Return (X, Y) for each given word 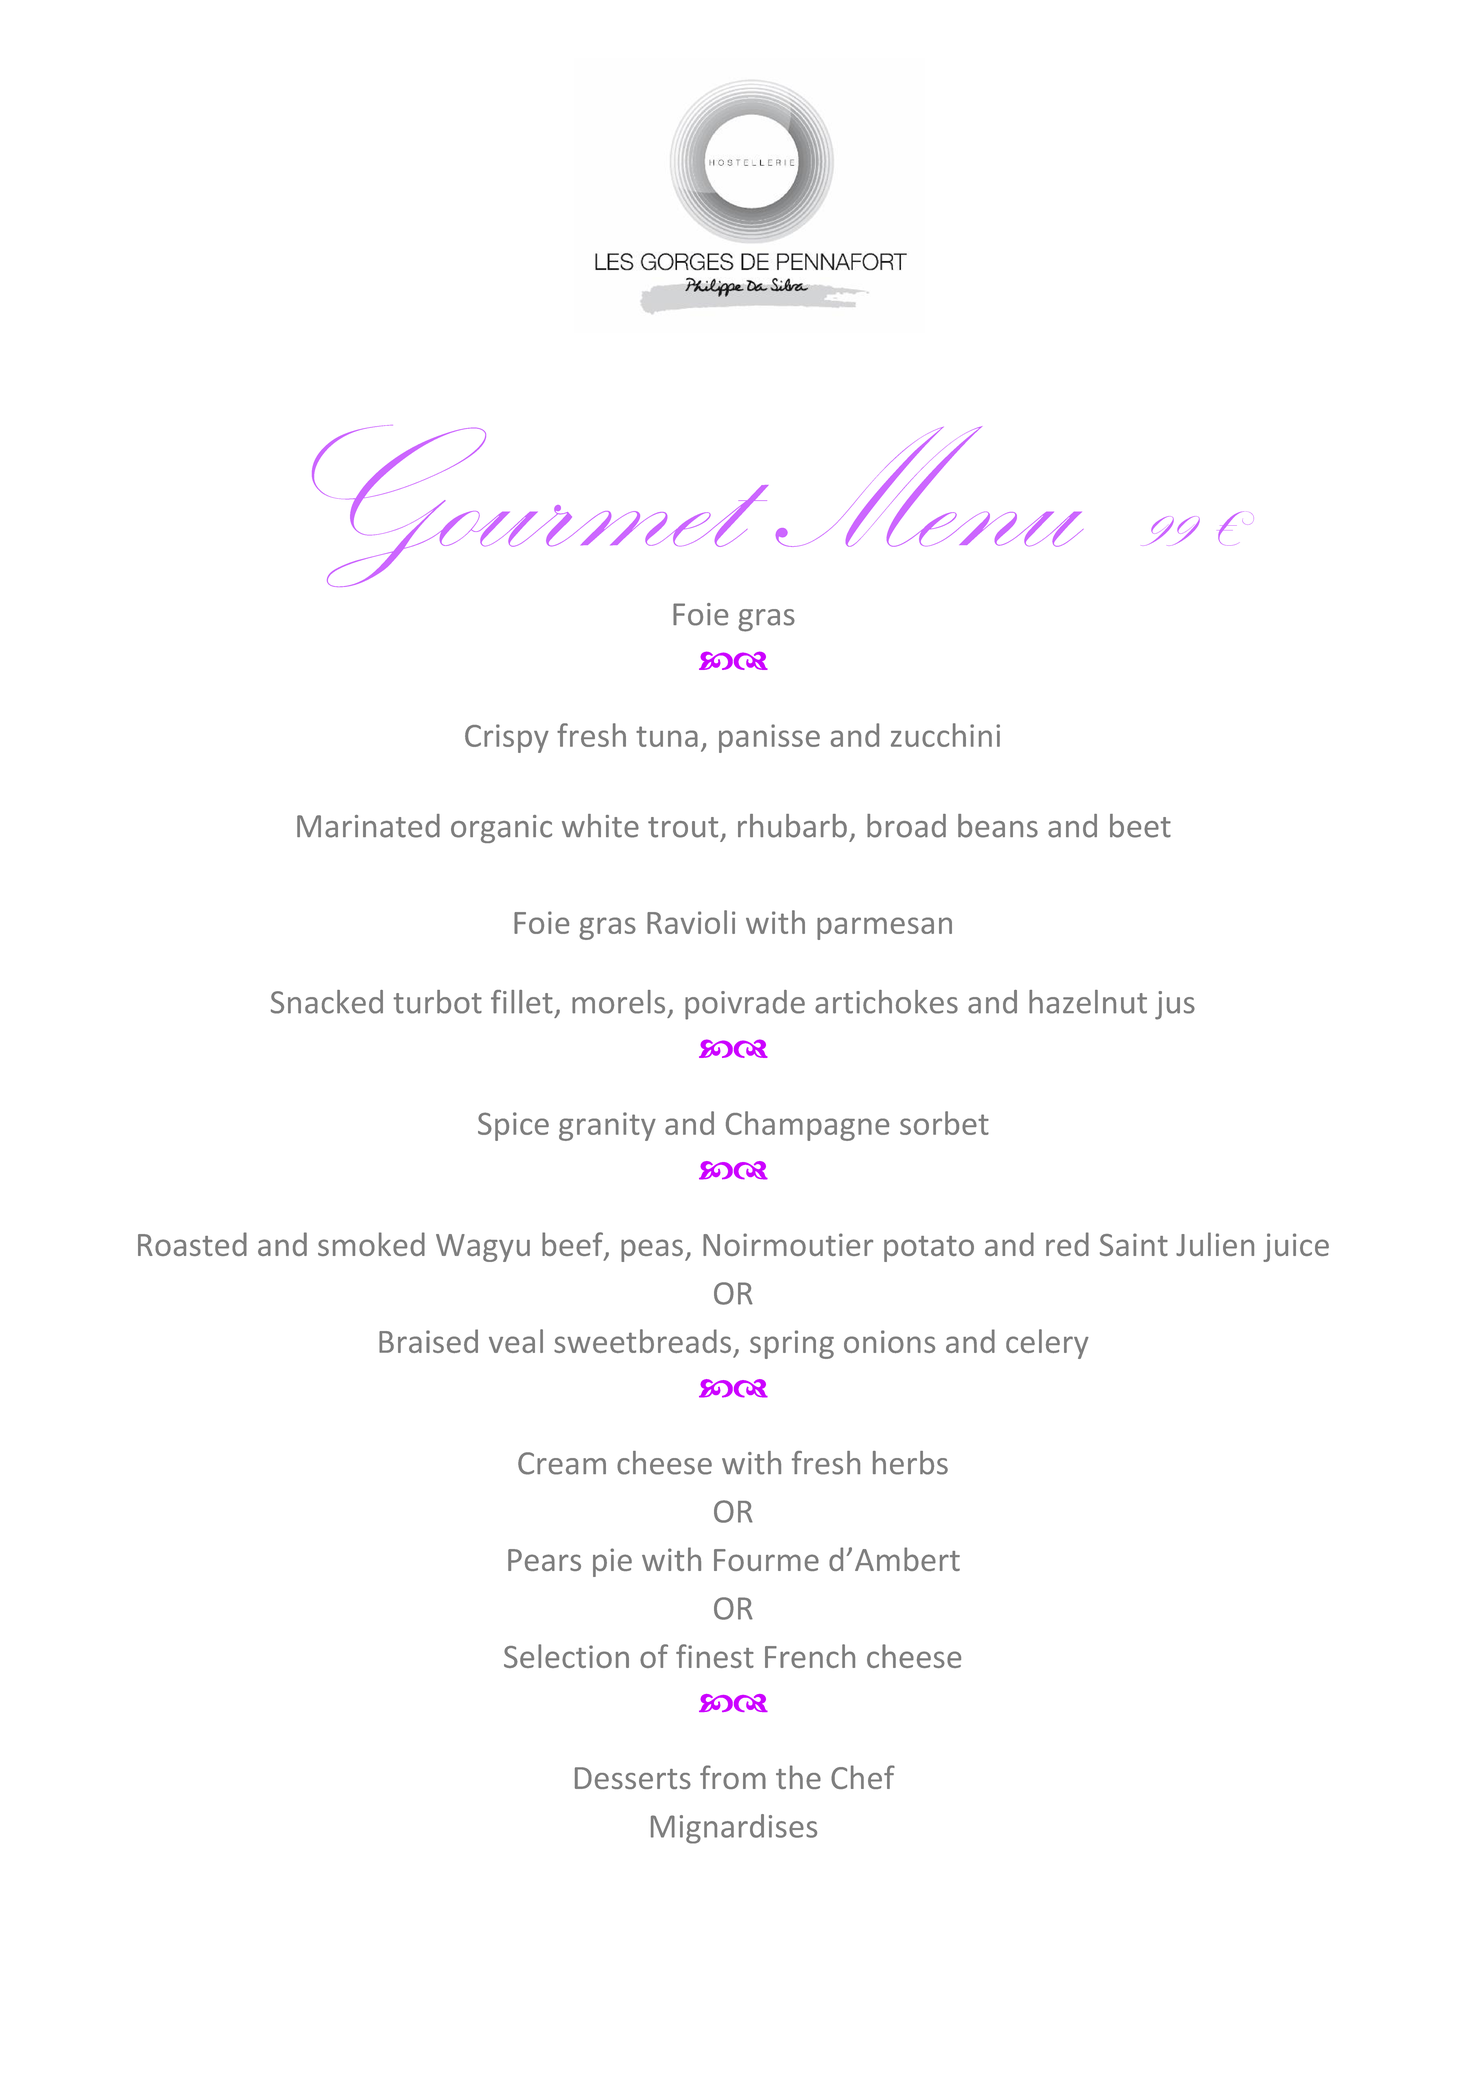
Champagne (807, 1126)
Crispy (507, 738)
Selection (566, 1656)
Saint (1134, 1244)
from (733, 1777)
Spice (513, 1126)
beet (1140, 826)
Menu (929, 486)
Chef (863, 1777)
